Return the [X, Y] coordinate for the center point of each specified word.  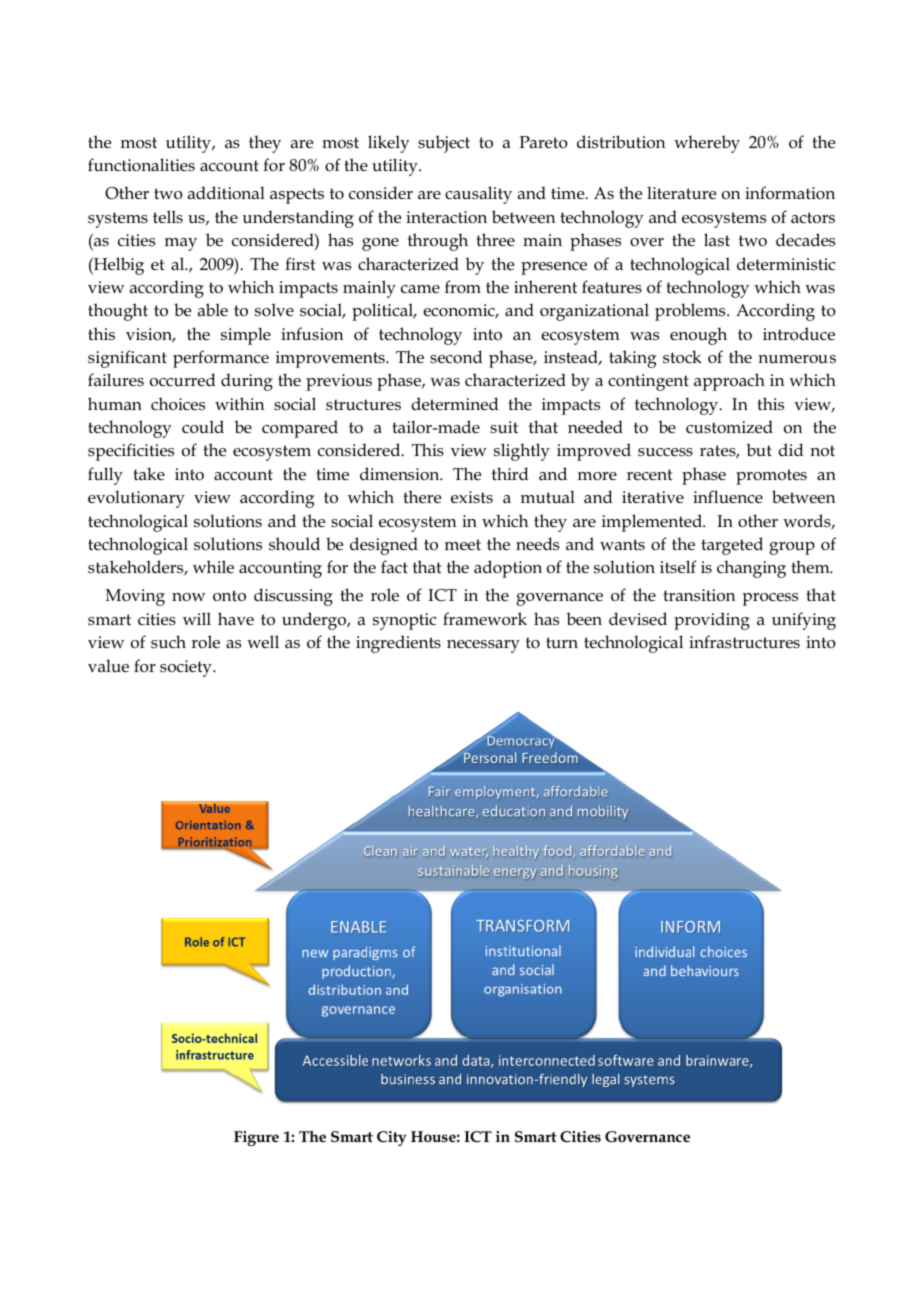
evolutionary [136, 499]
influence [728, 497]
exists [472, 497]
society [187, 668]
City [392, 1138]
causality [478, 195]
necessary [483, 646]
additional [226, 193]
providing [712, 621]
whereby [707, 144]
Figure [256, 1138]
